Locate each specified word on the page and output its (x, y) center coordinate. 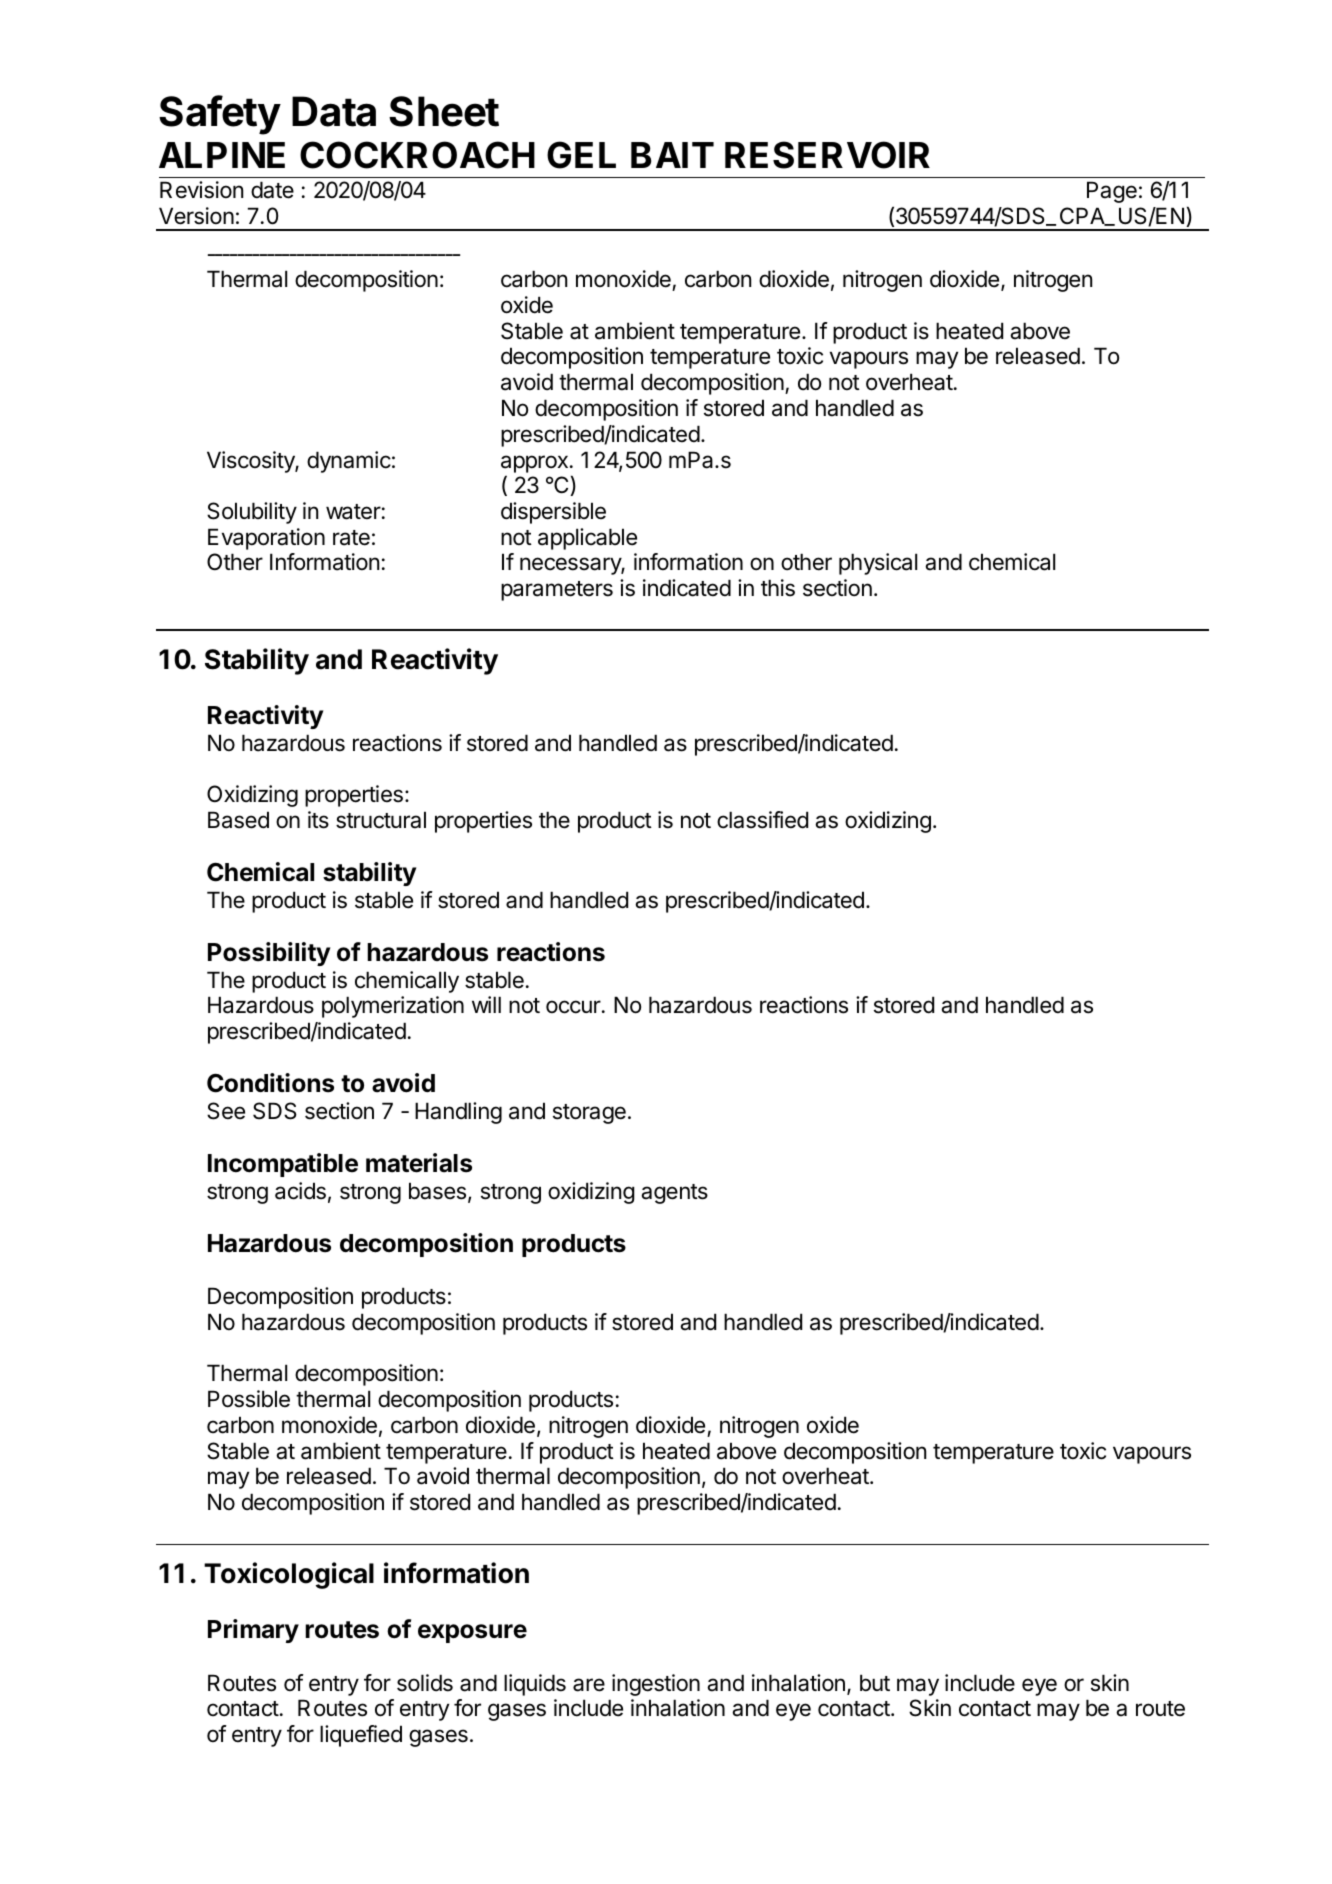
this (778, 588)
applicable (587, 539)
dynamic (349, 462)
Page (1112, 192)
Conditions (270, 1083)
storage (589, 1114)
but (875, 1683)
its (318, 820)
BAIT (672, 155)
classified (762, 820)
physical (878, 564)
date (272, 190)
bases (439, 1192)
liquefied (361, 1736)
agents (674, 1194)
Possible (249, 1399)
